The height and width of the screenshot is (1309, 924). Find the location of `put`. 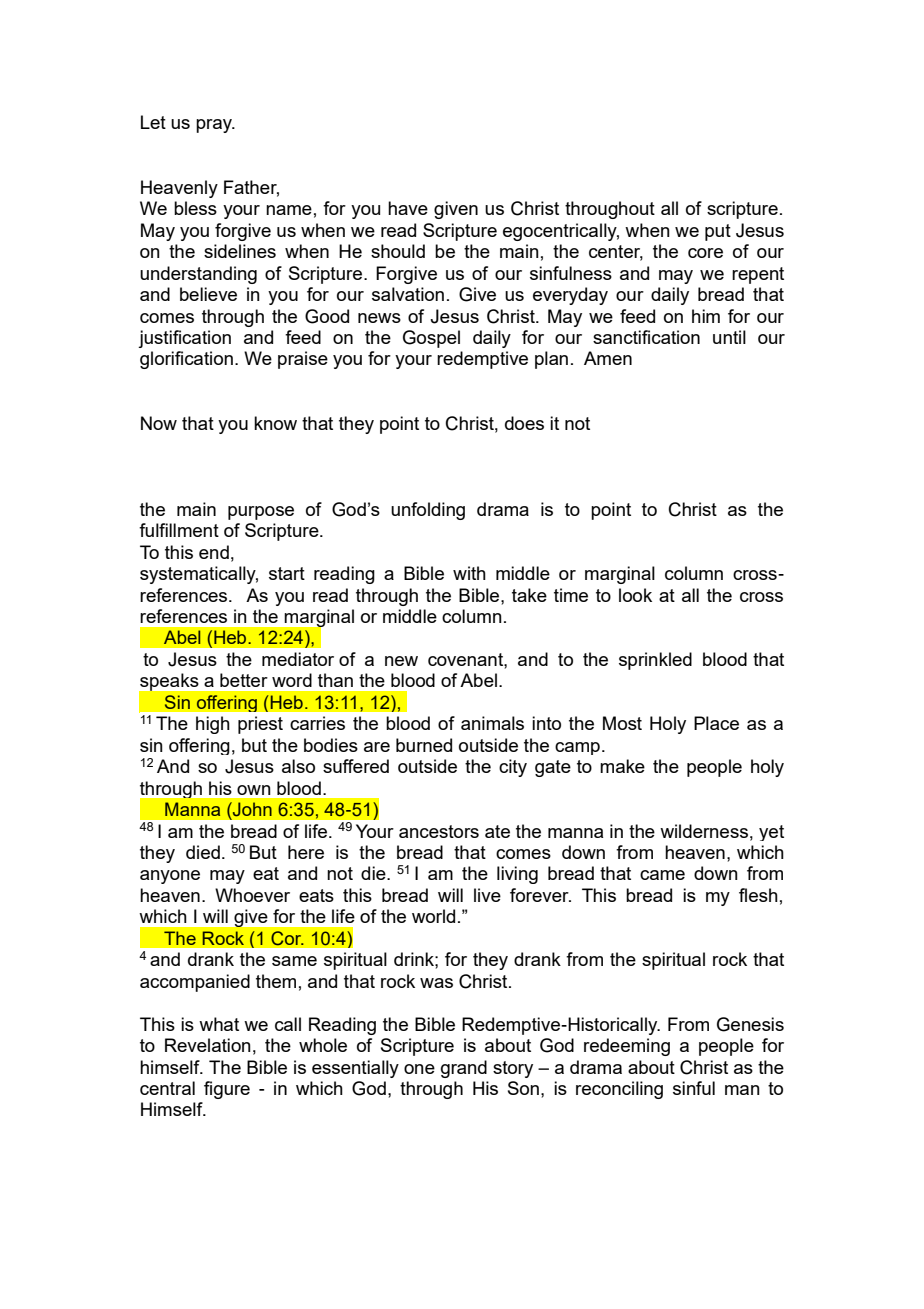

put is located at coordinates (718, 232).
